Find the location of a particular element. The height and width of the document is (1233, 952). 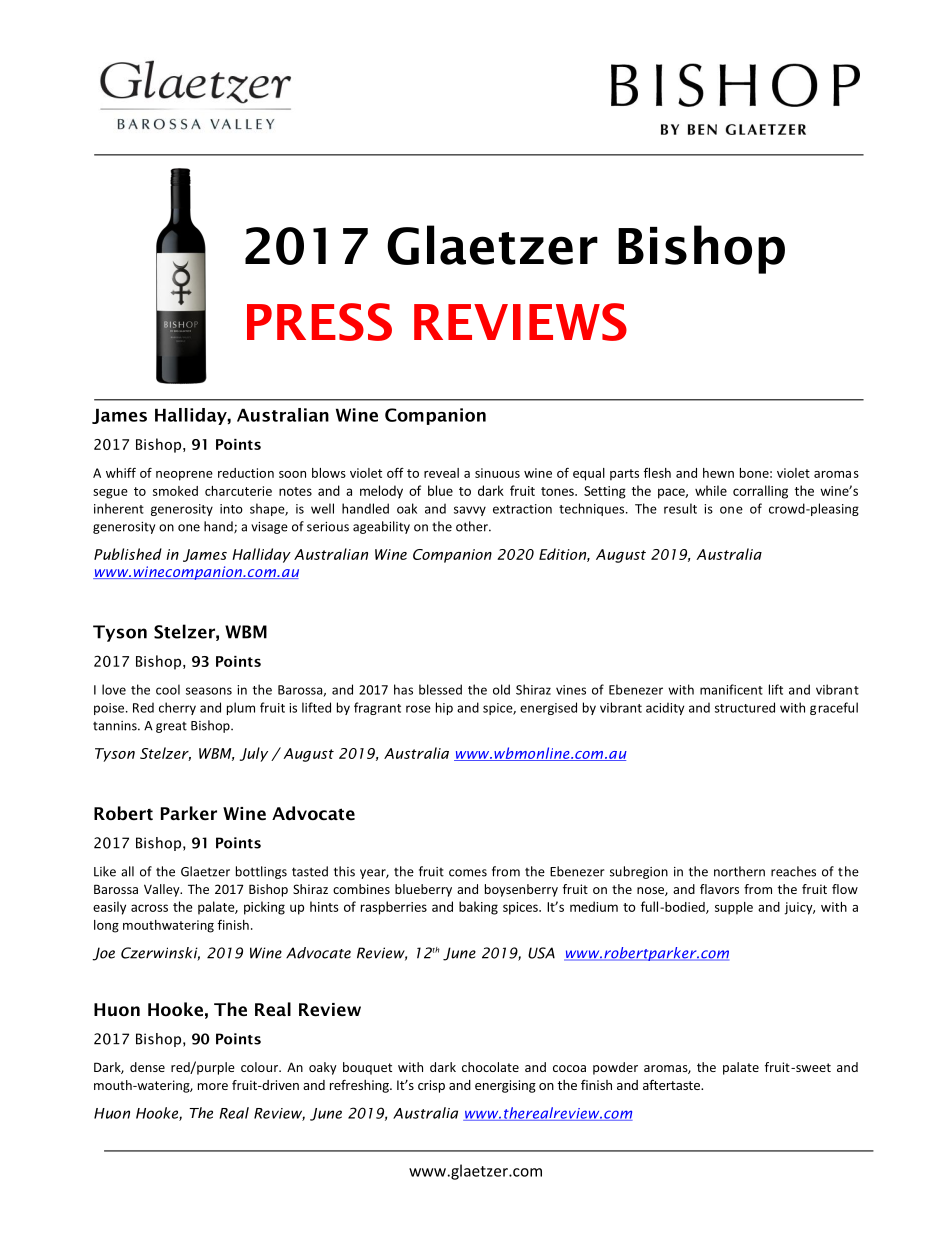

structured is located at coordinates (745, 707).
